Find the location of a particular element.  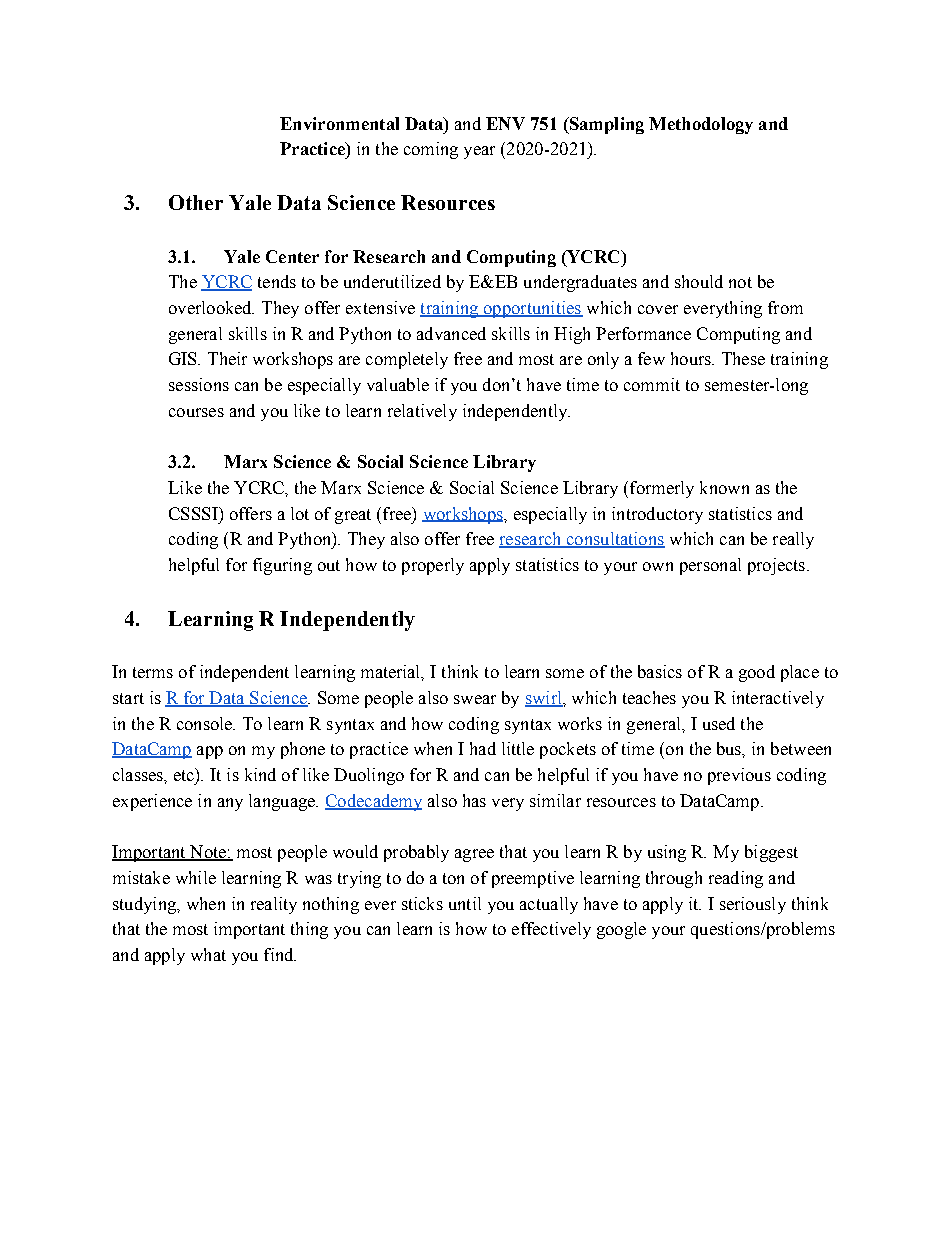

figuring is located at coordinates (282, 566).
